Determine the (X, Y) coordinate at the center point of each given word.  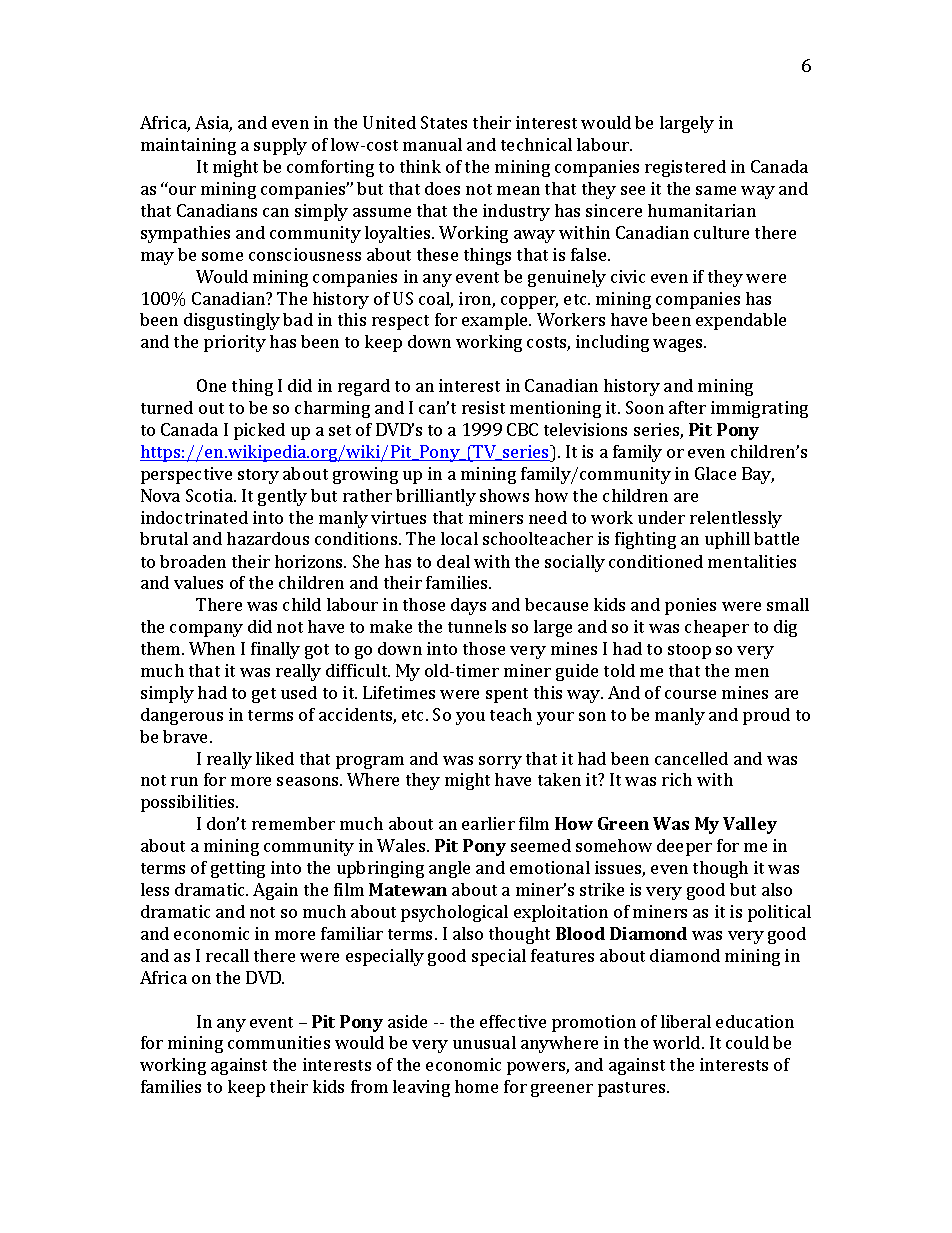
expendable (741, 321)
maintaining (188, 146)
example (496, 321)
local (459, 538)
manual (432, 144)
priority (235, 343)
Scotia (210, 495)
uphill (727, 540)
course (690, 694)
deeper (684, 847)
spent (507, 695)
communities (279, 1042)
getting (238, 869)
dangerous (182, 716)
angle (449, 869)
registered (685, 168)
